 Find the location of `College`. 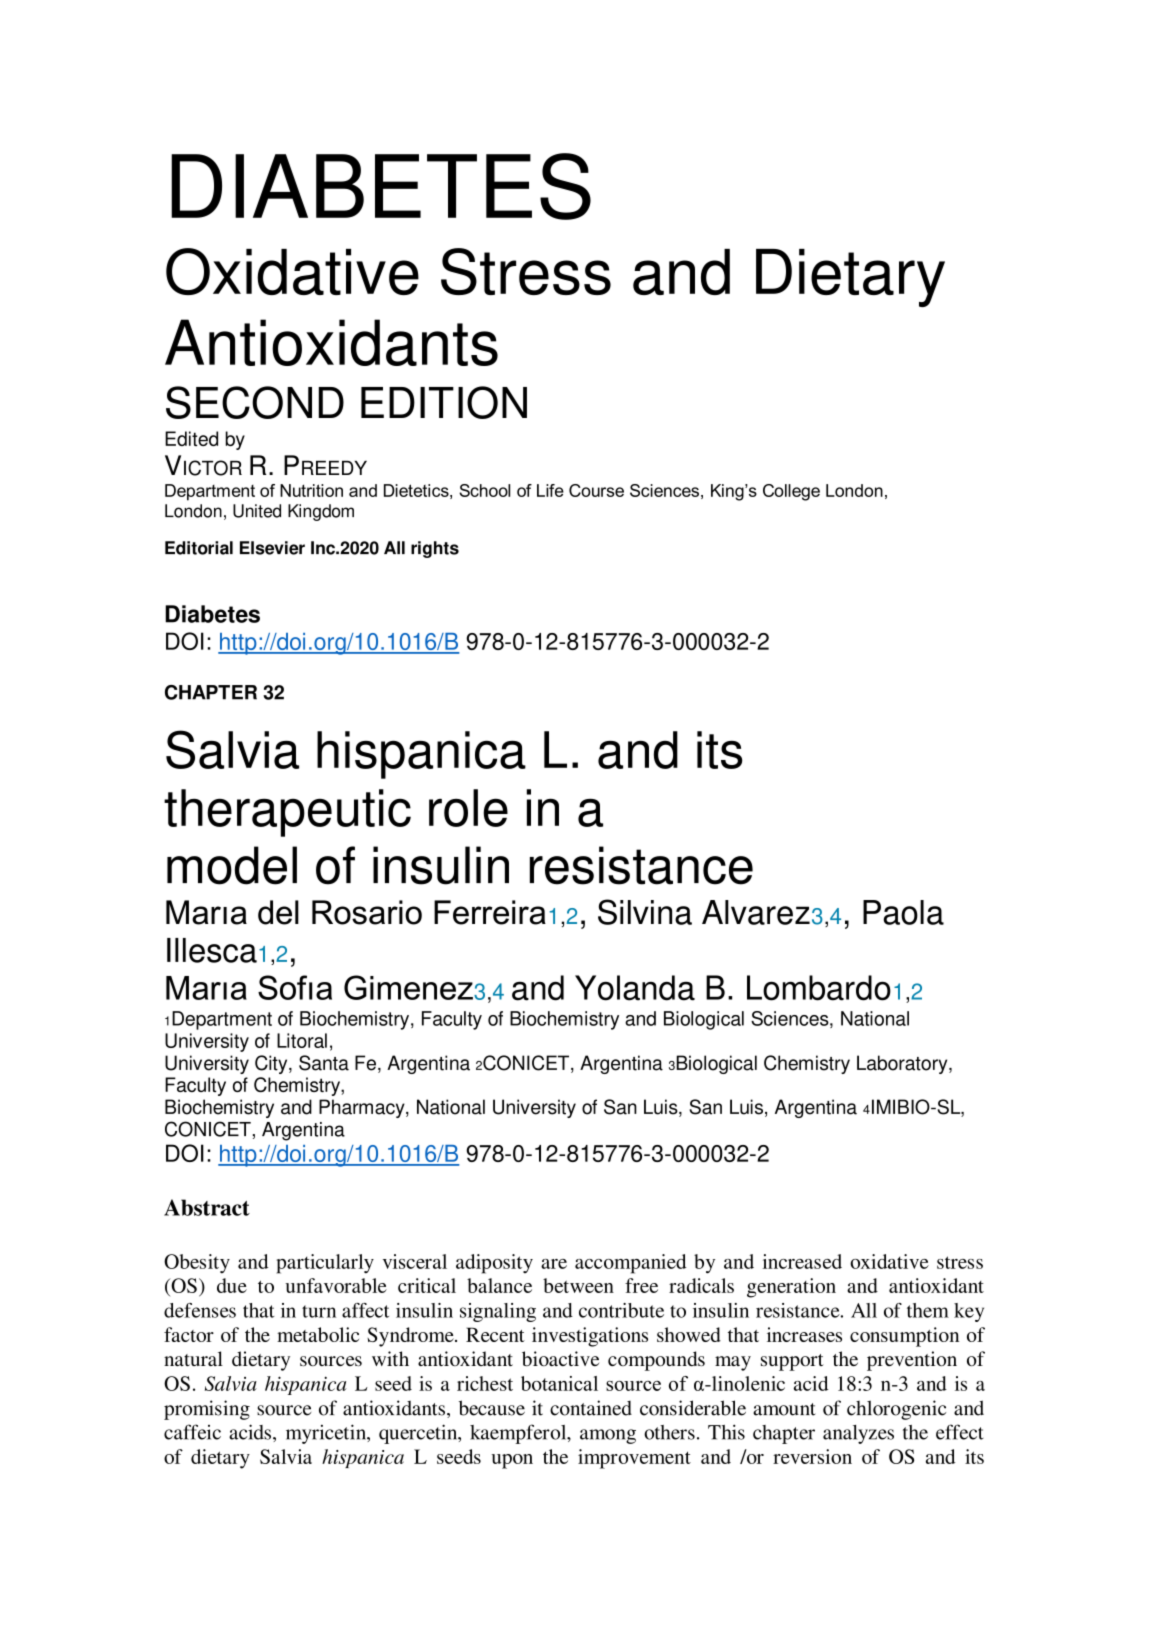

College is located at coordinates (791, 492).
